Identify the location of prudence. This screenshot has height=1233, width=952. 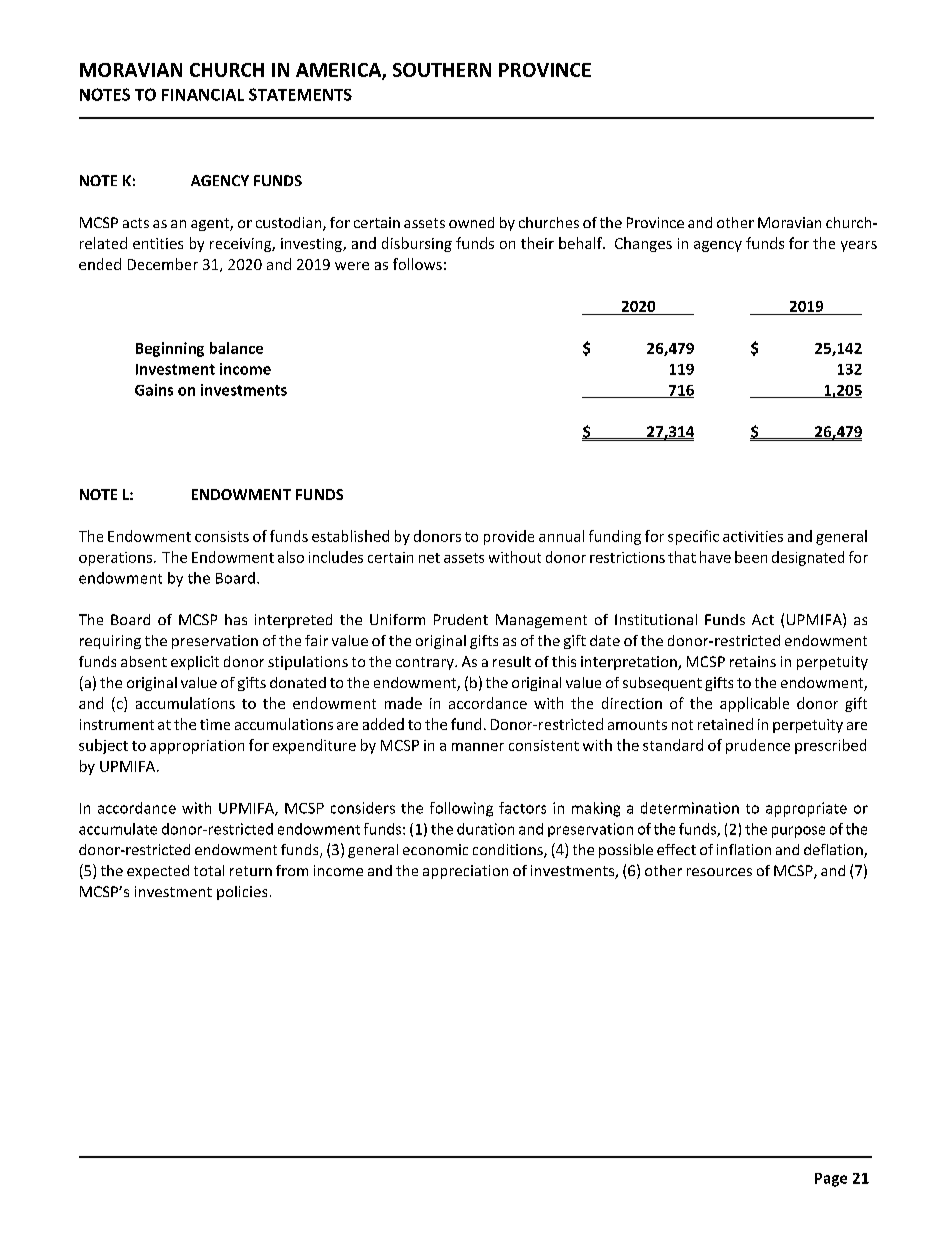
(758, 746).
